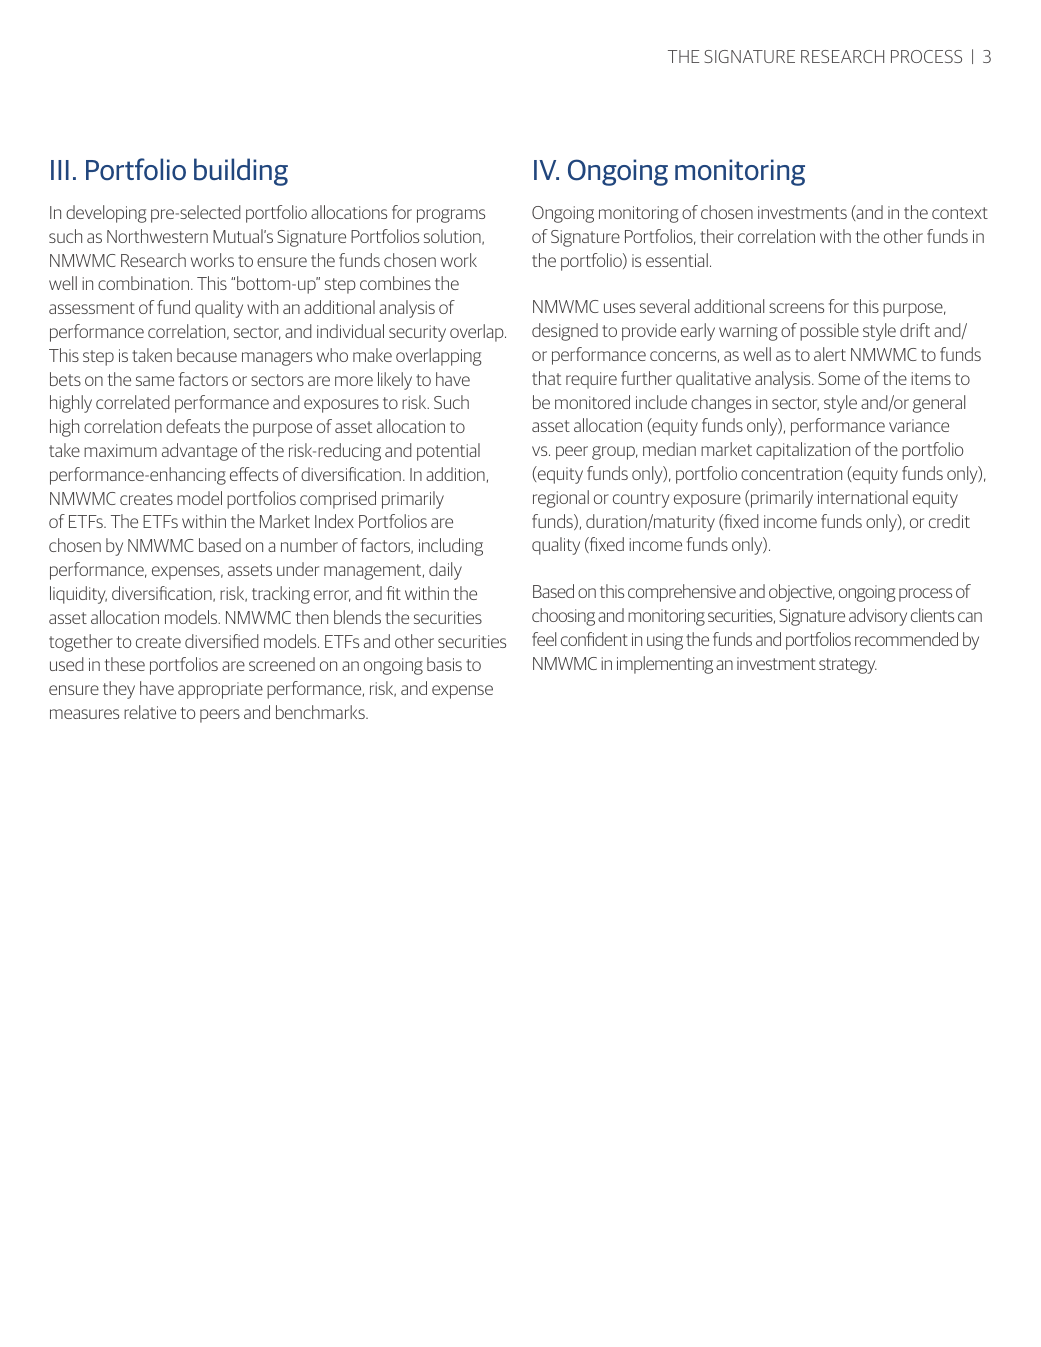  What do you see at coordinates (78, 595) in the screenshot?
I see `liquidity` at bounding box center [78, 595].
